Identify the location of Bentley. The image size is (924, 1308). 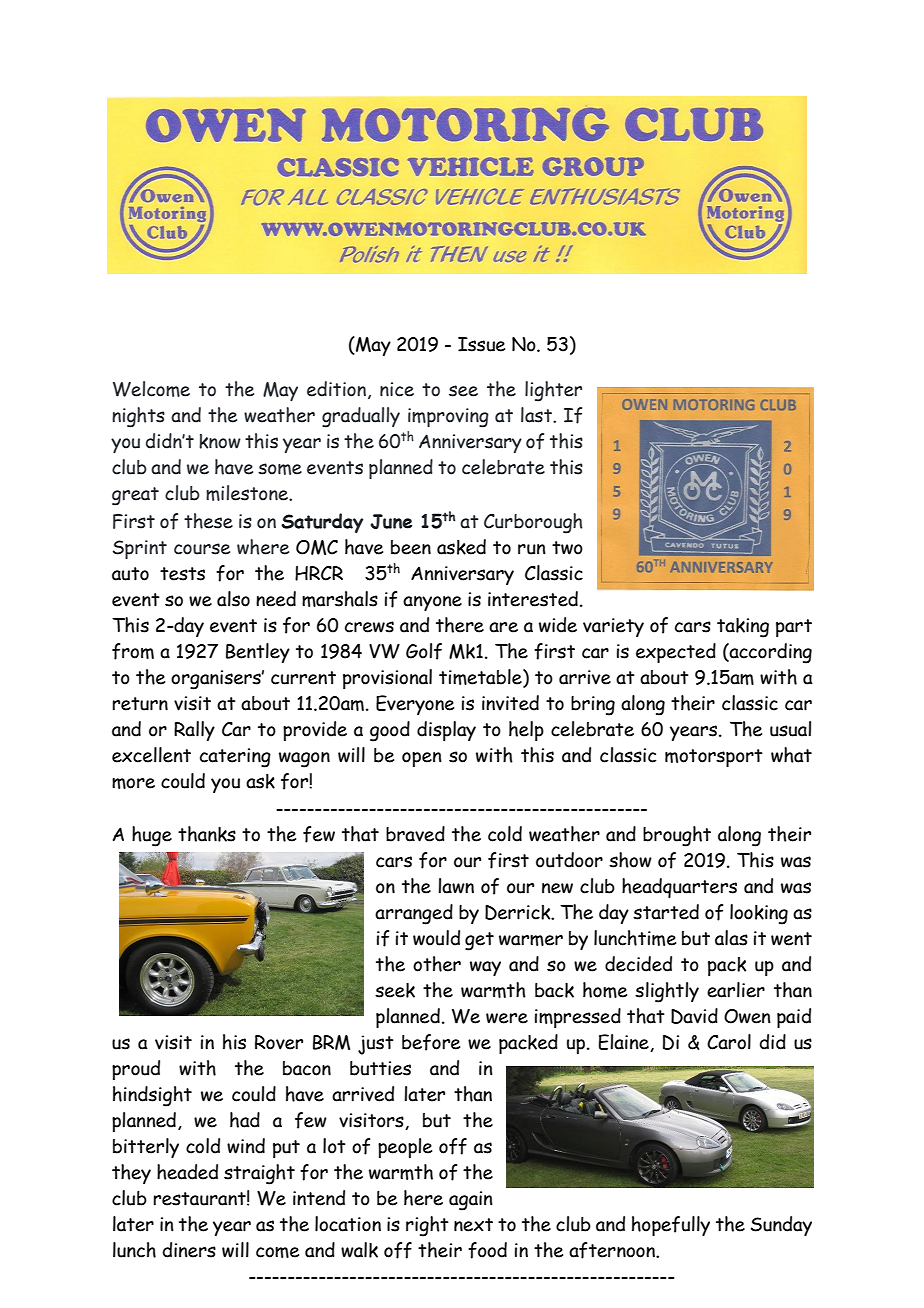
(258, 653).
